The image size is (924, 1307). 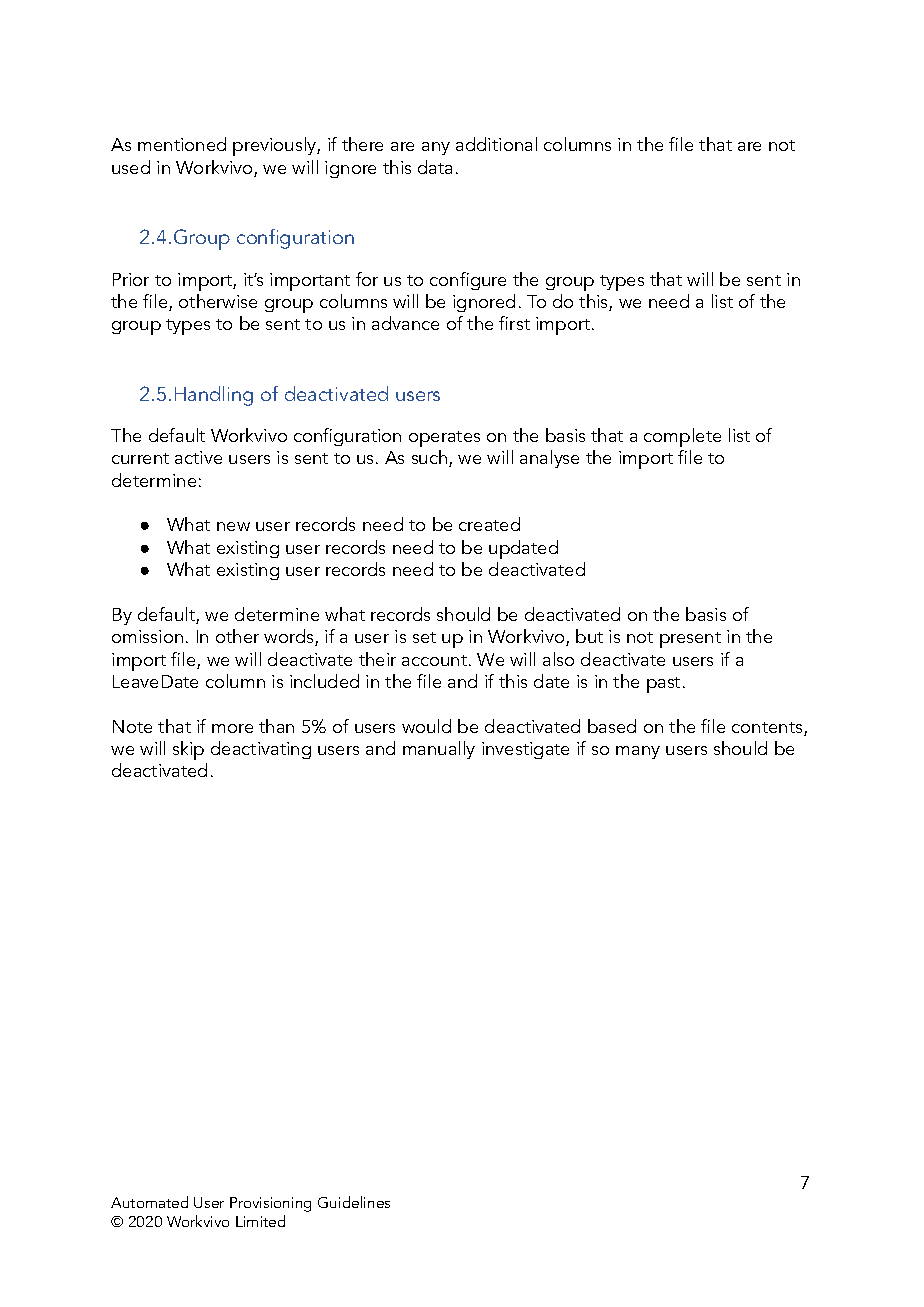 I want to click on Guidelines, so click(x=354, y=1202).
